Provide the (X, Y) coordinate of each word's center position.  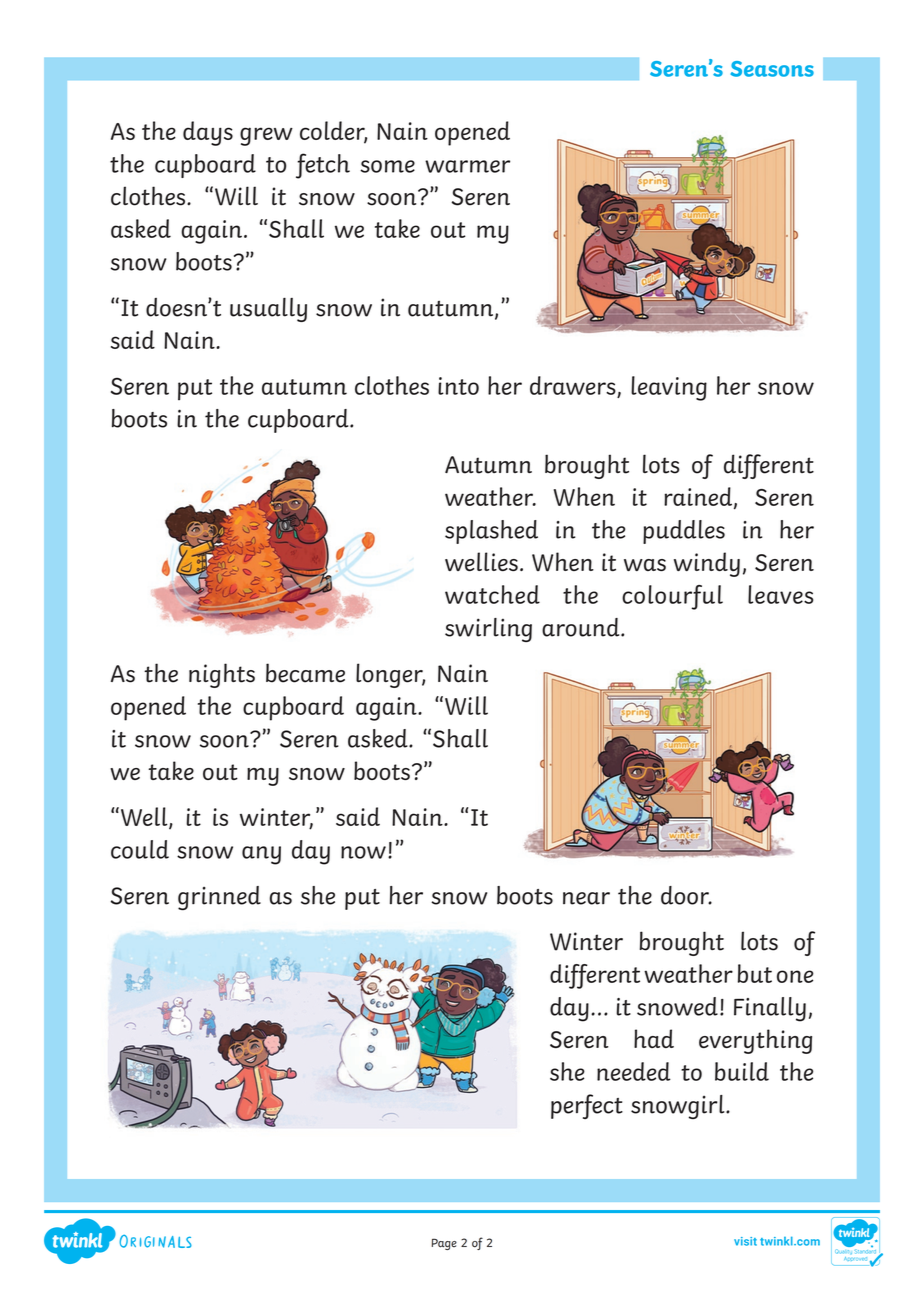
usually (268, 310)
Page (444, 1244)
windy (707, 564)
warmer (467, 166)
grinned (219, 898)
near (586, 898)
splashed (491, 532)
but (755, 973)
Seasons (772, 69)
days (208, 133)
